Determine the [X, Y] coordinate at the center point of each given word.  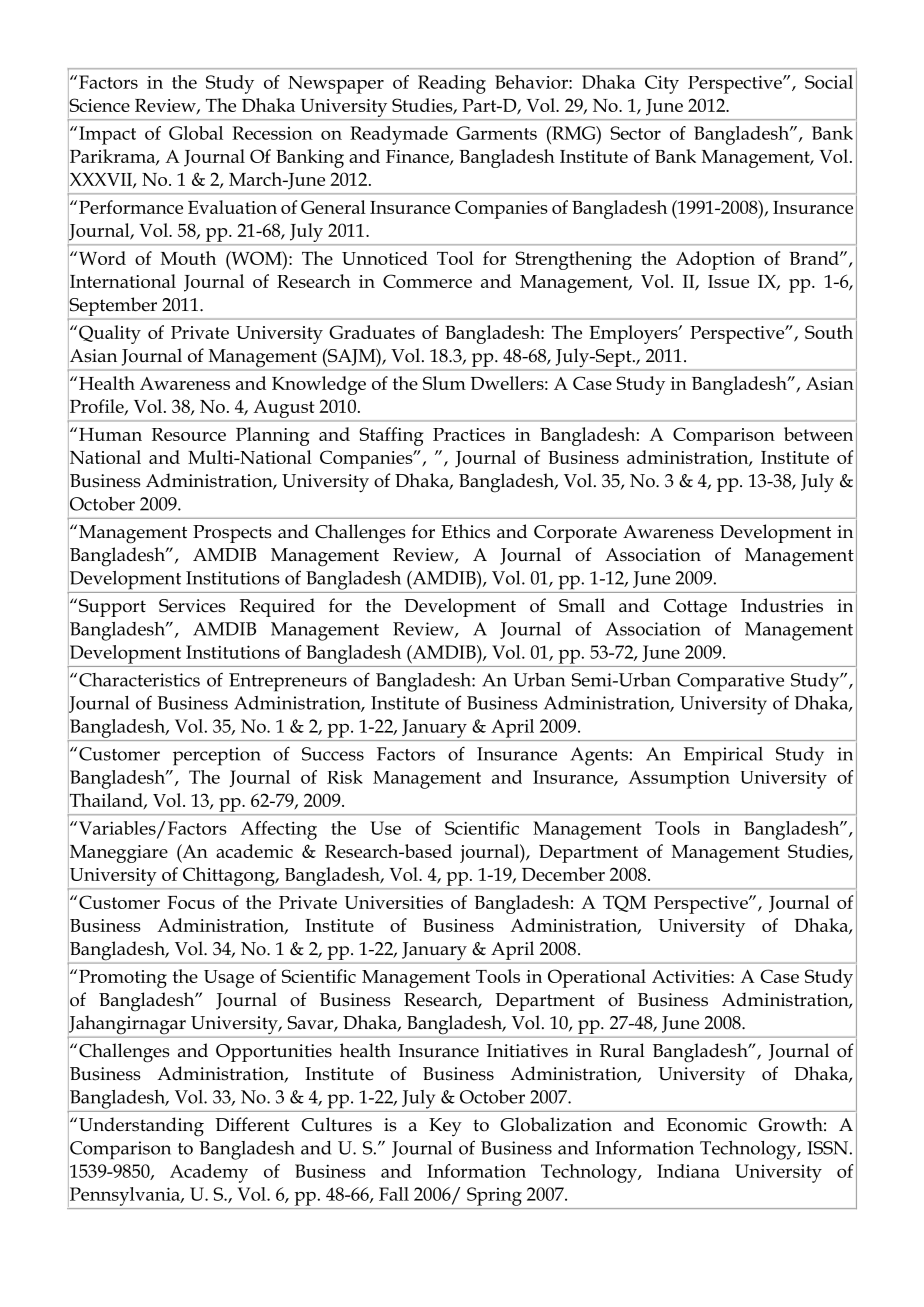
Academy [209, 1173]
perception [217, 756]
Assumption [679, 779]
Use [385, 828]
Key [445, 1127]
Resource [189, 434]
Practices [469, 434]
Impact [107, 135]
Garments [496, 133]
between [818, 434]
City [662, 84]
